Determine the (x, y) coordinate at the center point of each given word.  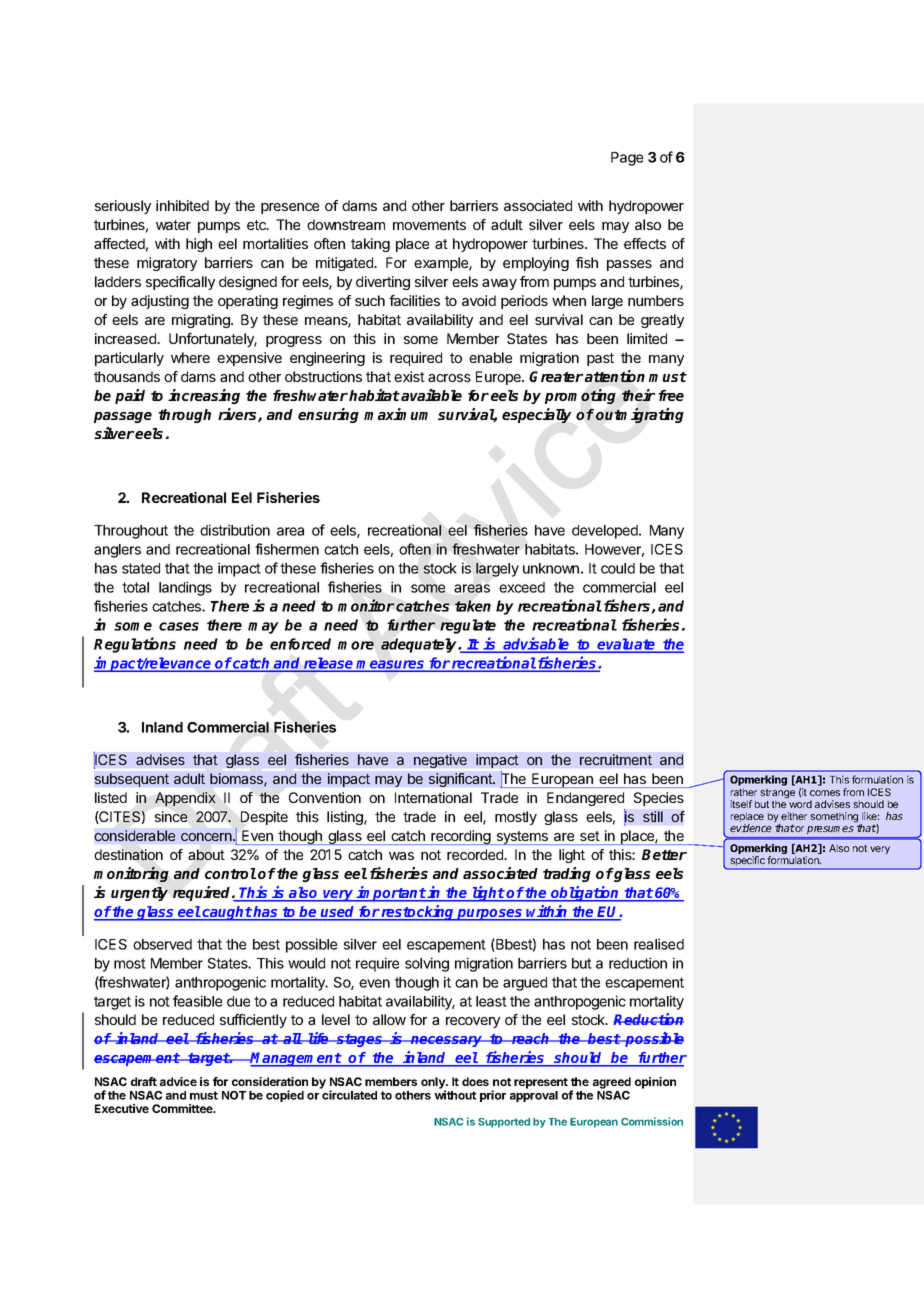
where (190, 357)
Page (627, 159)
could (618, 568)
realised (659, 944)
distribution (235, 530)
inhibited (182, 205)
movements (429, 225)
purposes (490, 915)
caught (227, 913)
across (449, 378)
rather (744, 792)
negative (440, 761)
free (671, 395)
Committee (183, 1108)
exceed (522, 587)
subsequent (132, 780)
